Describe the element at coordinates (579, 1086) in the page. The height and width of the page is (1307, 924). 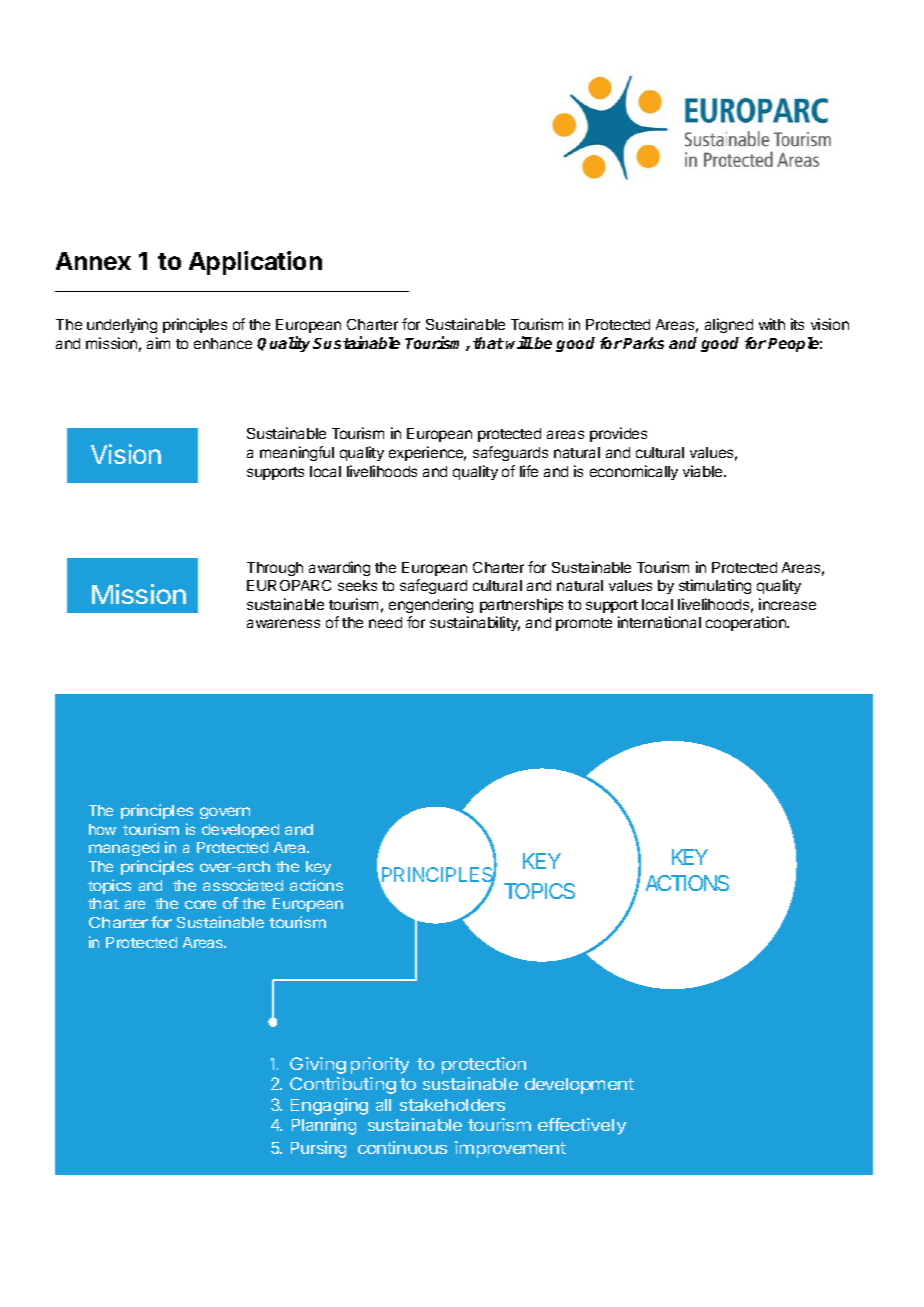
I see `development` at that location.
